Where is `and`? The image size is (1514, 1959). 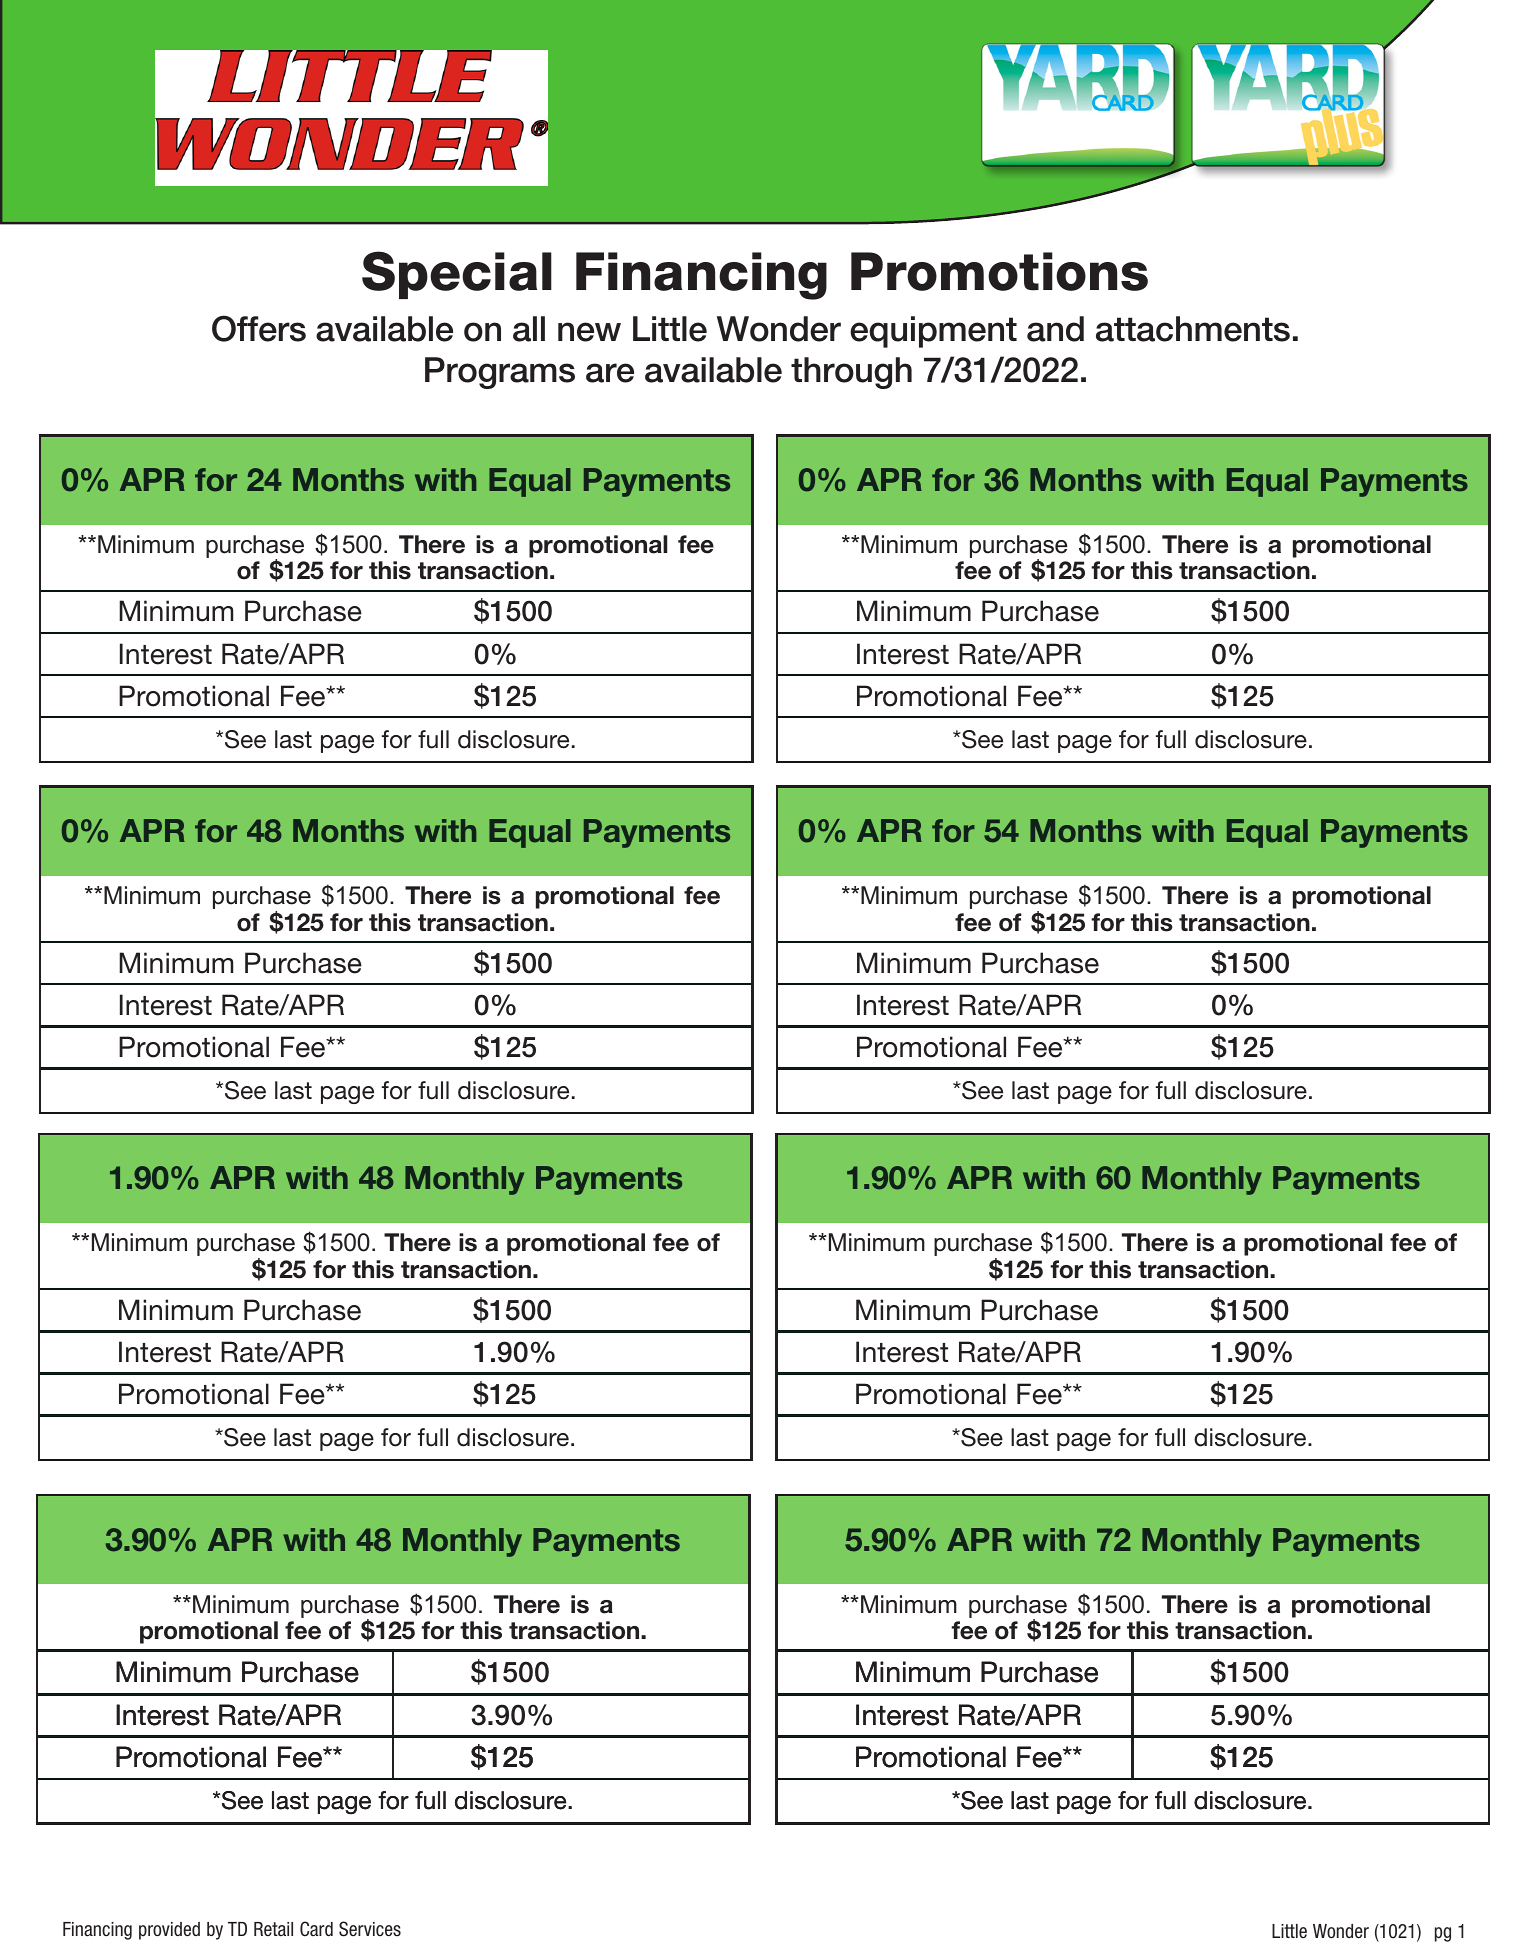 and is located at coordinates (1055, 329).
